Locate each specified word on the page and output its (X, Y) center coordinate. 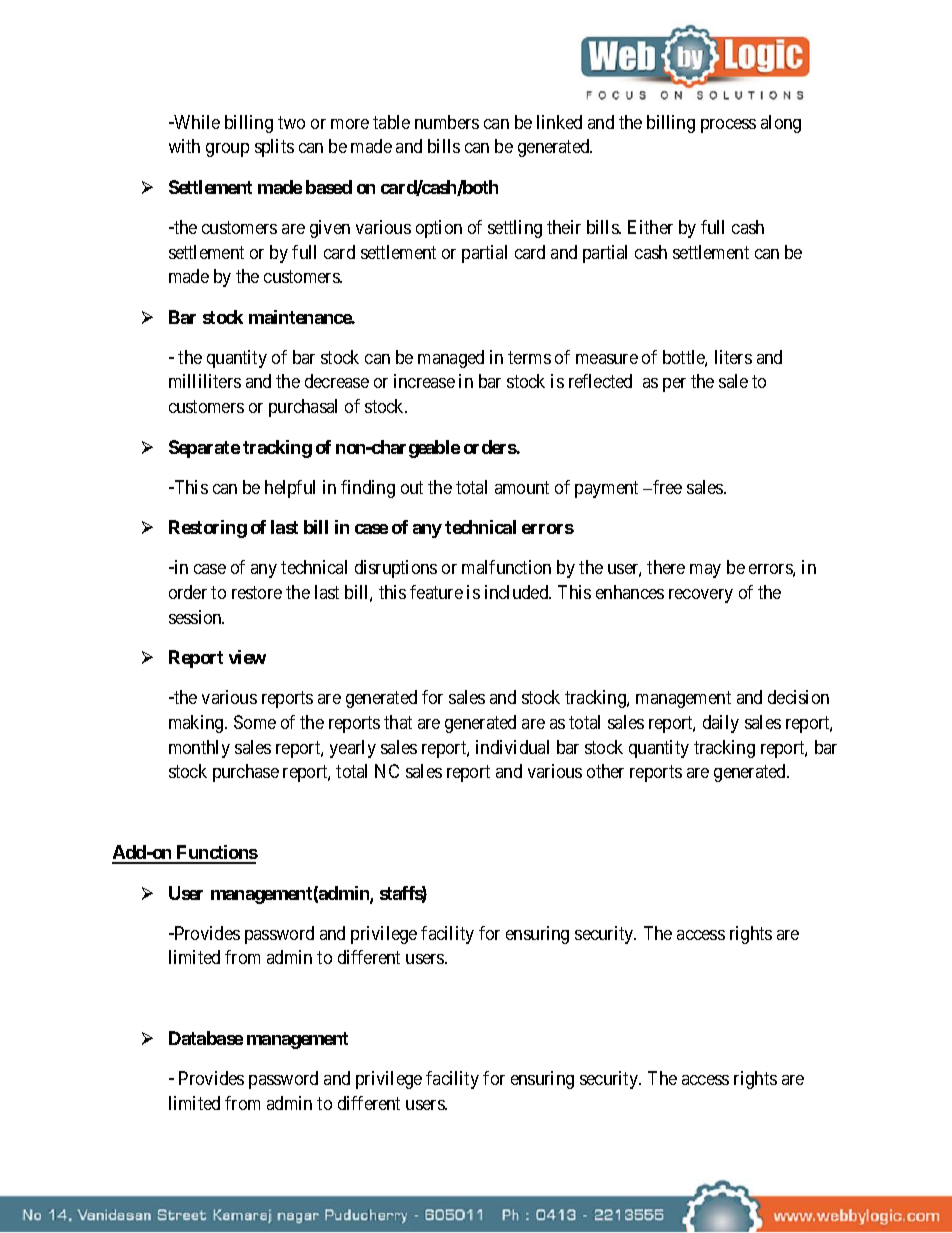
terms (529, 357)
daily (721, 724)
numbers (447, 122)
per (674, 385)
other (605, 771)
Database (206, 1038)
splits (274, 148)
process (728, 126)
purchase (246, 773)
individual (512, 747)
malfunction (506, 567)
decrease (337, 381)
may (705, 571)
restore (257, 592)
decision (798, 697)
